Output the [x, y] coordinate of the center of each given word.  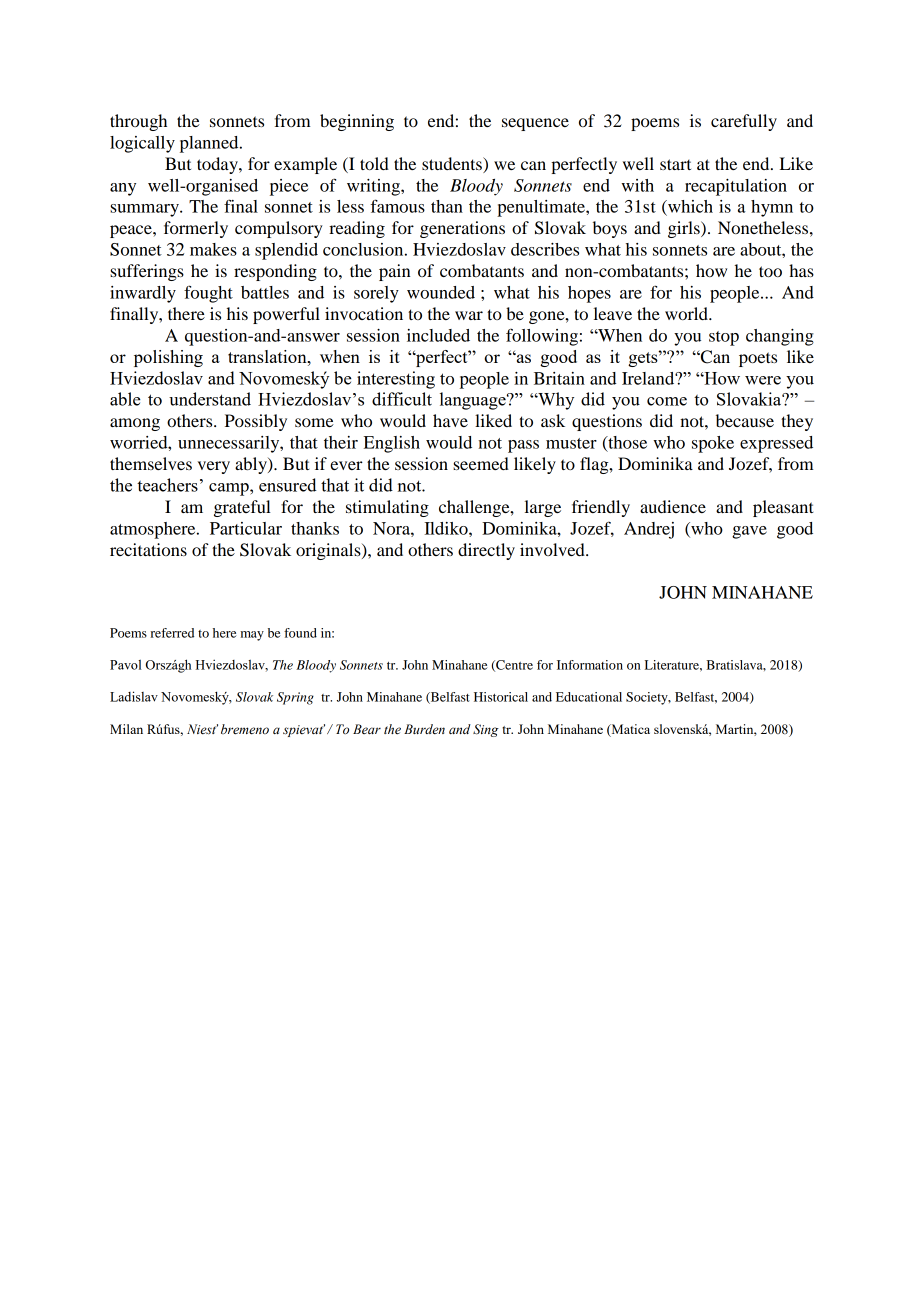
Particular [246, 528]
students [453, 165]
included [438, 335]
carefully [744, 122]
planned [210, 144]
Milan [126, 729]
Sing [486, 730]
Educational [589, 697]
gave [749, 532]
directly [486, 551]
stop [724, 338]
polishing [168, 358]
